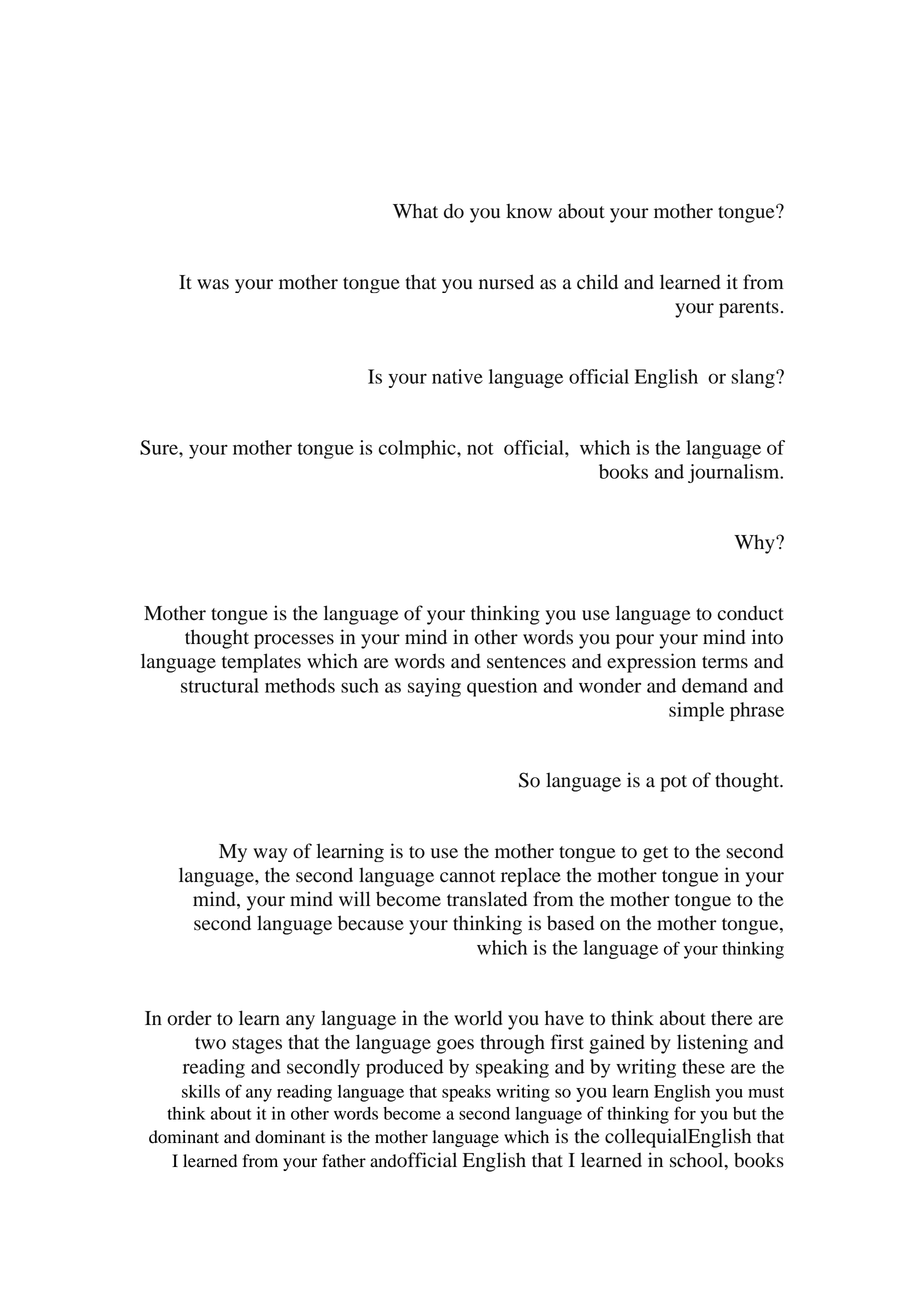  What do you see at coordinates (749, 309) in the page?
I see `parents` at bounding box center [749, 309].
